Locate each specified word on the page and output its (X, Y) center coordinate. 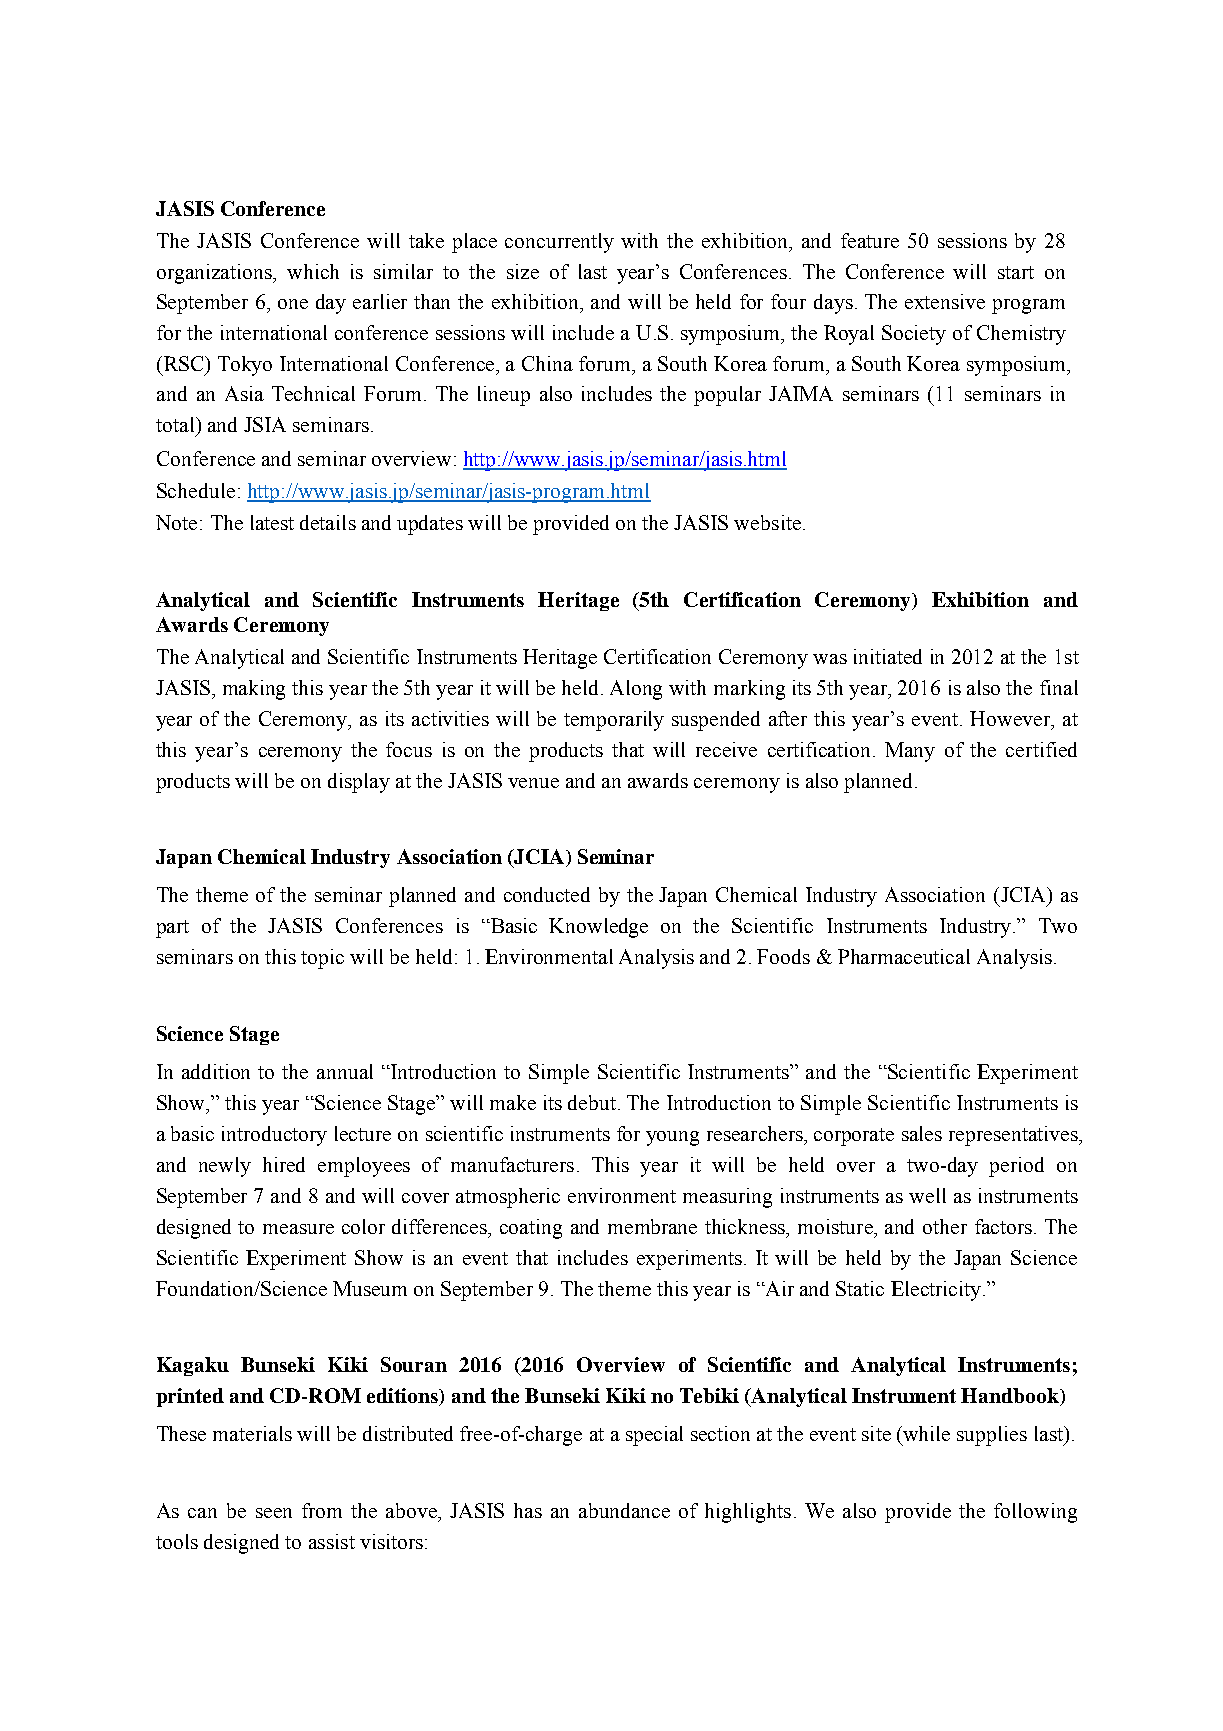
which (313, 271)
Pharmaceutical (904, 956)
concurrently (559, 243)
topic (322, 959)
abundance (624, 1510)
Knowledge (598, 928)
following (1035, 1513)
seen (274, 1513)
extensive (945, 301)
